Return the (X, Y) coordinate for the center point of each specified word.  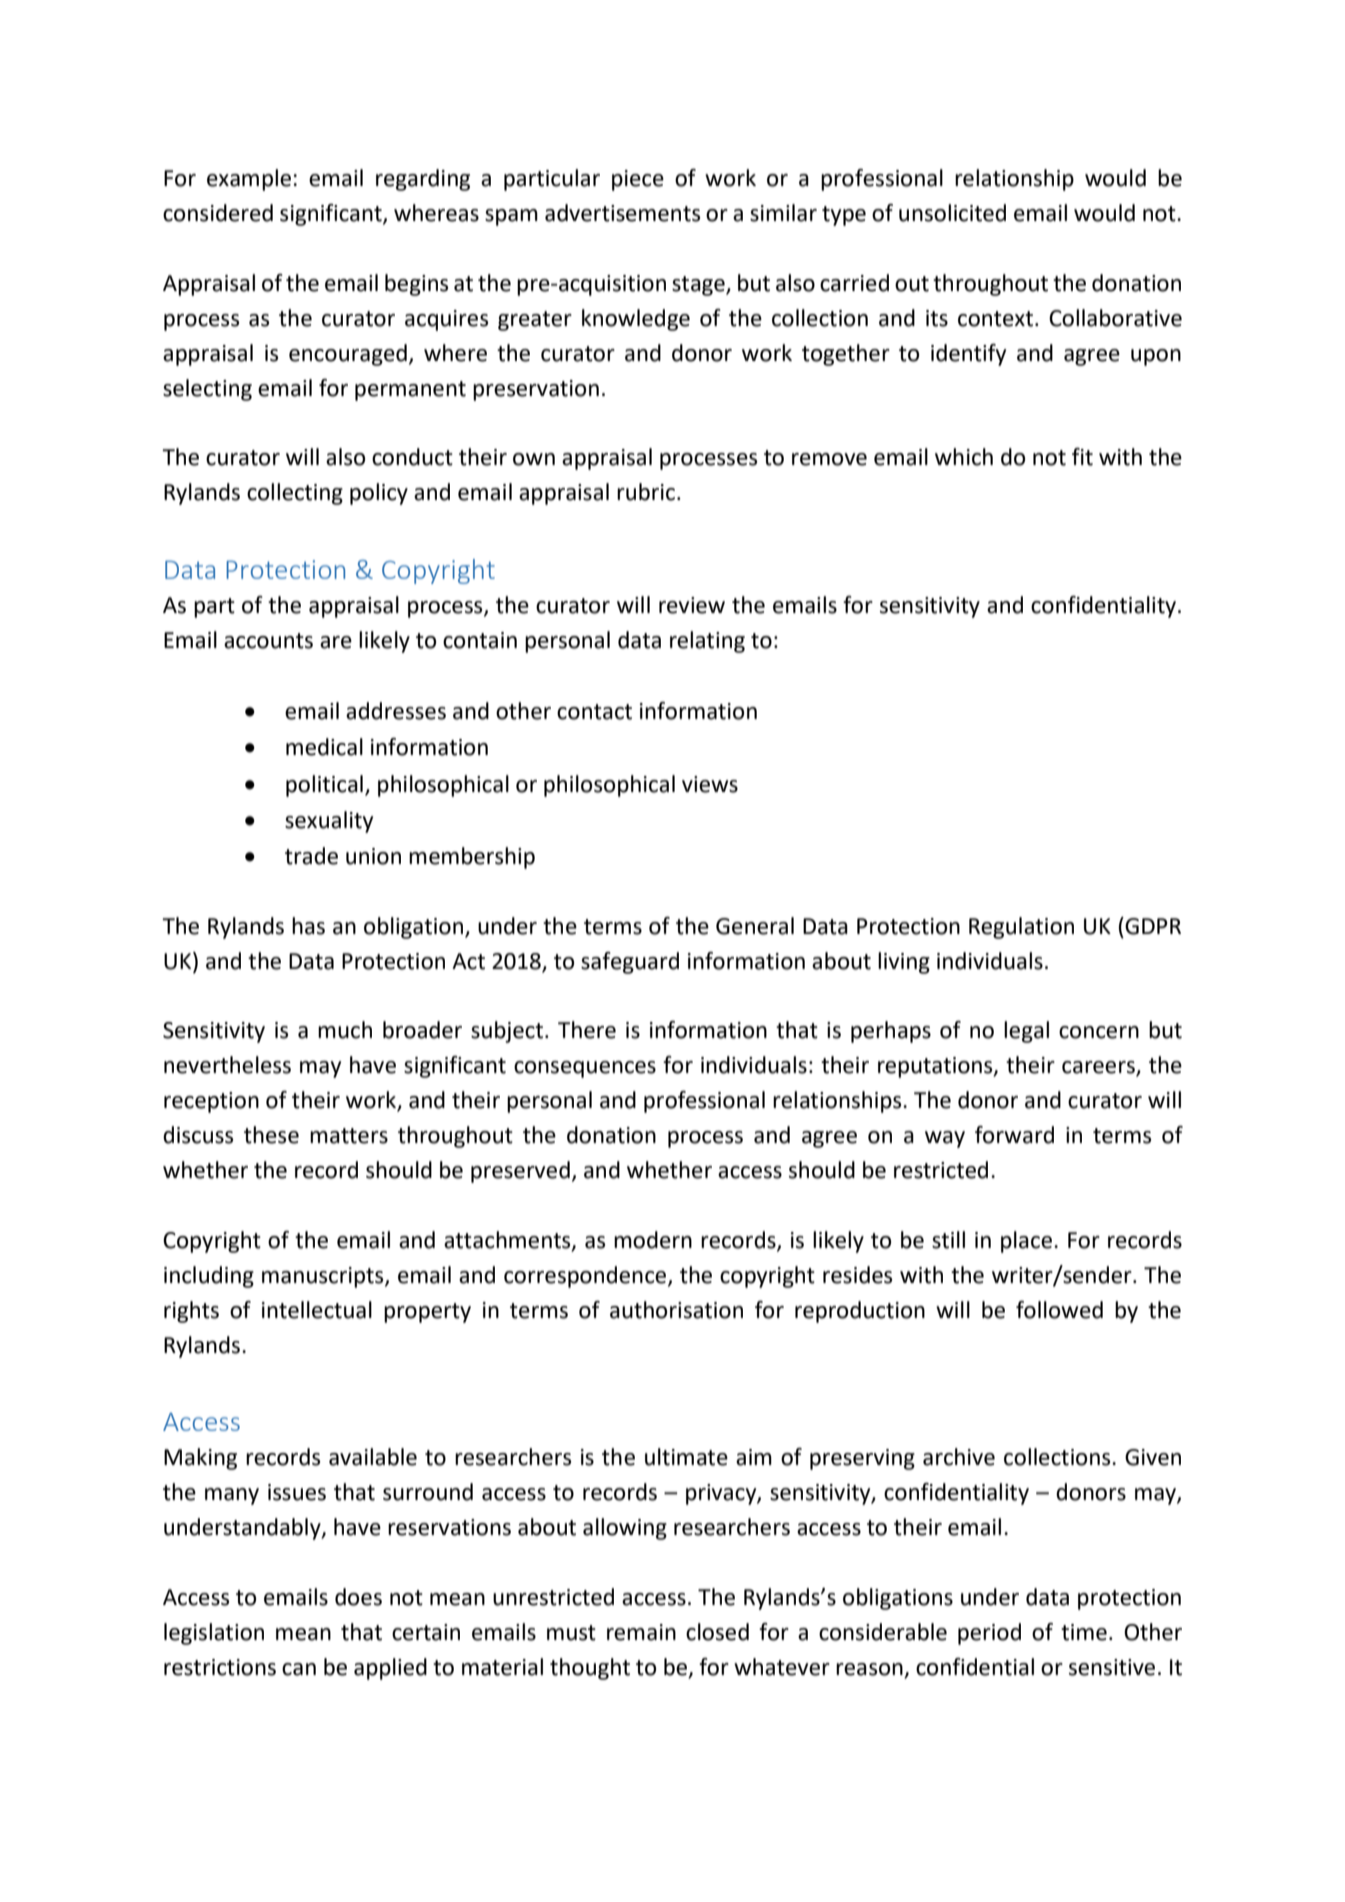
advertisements (622, 213)
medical (324, 747)
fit (1082, 457)
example (249, 180)
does (358, 1597)
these (271, 1135)
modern (653, 1240)
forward (1014, 1135)
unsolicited (952, 213)
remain (641, 1632)
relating (707, 642)
